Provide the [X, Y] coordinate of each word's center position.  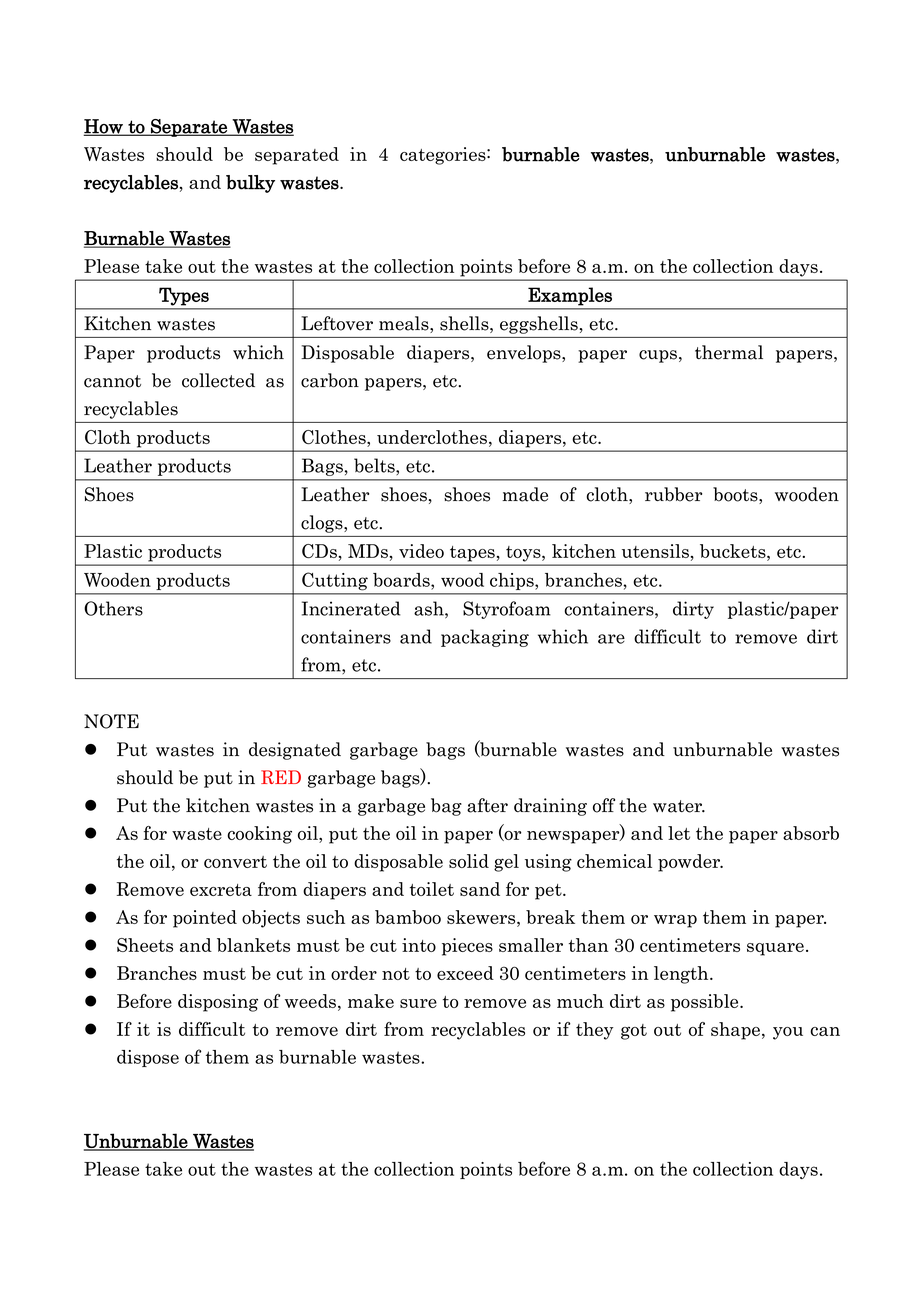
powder [690, 863]
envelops [525, 354]
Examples [570, 296]
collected [218, 380]
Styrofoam [507, 610]
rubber [673, 494]
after [487, 805]
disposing [218, 1003]
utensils [655, 551]
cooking [259, 835]
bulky [250, 184]
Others [113, 608]
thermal [729, 352]
